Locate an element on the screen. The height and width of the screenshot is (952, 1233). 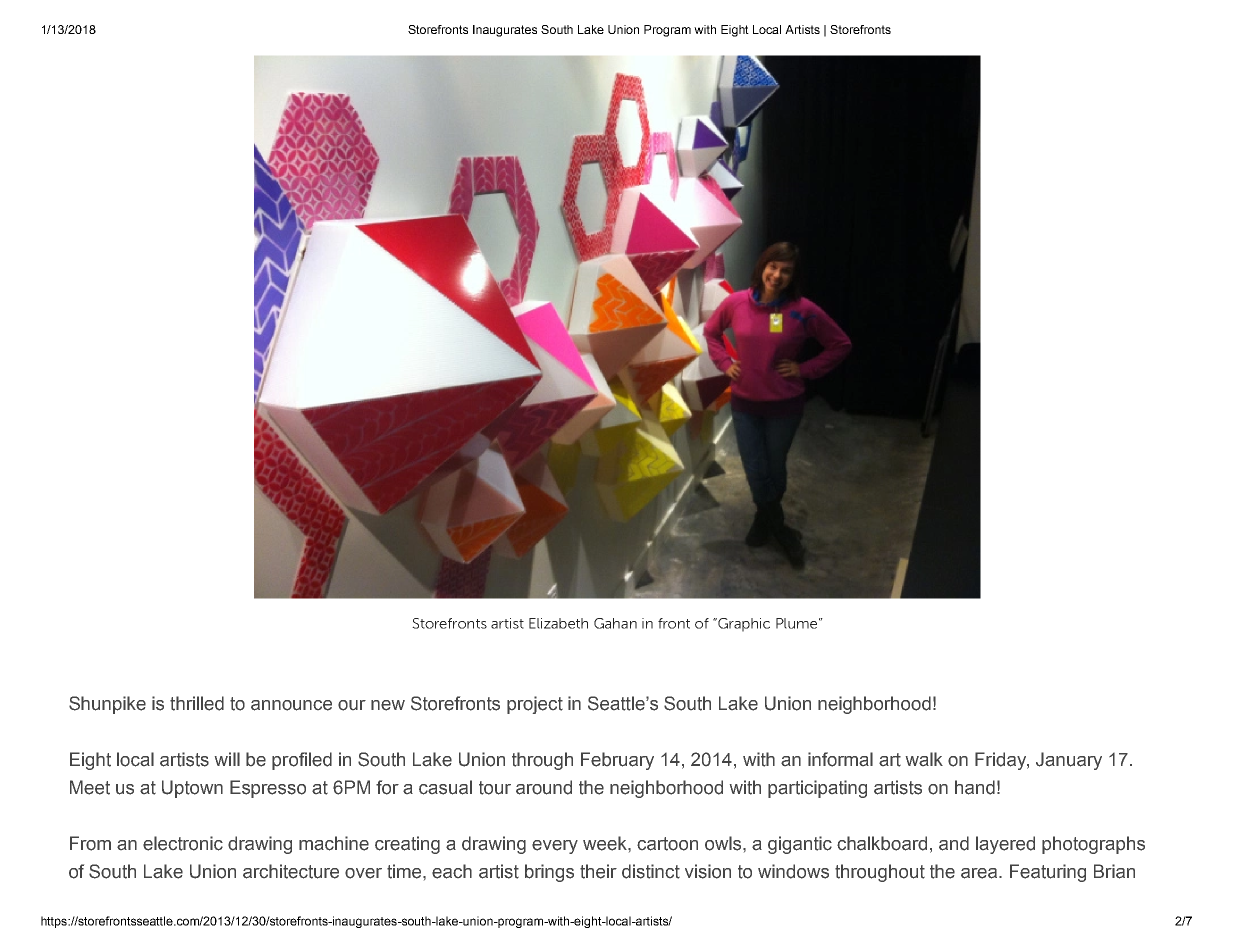
architecture is located at coordinates (291, 871).
